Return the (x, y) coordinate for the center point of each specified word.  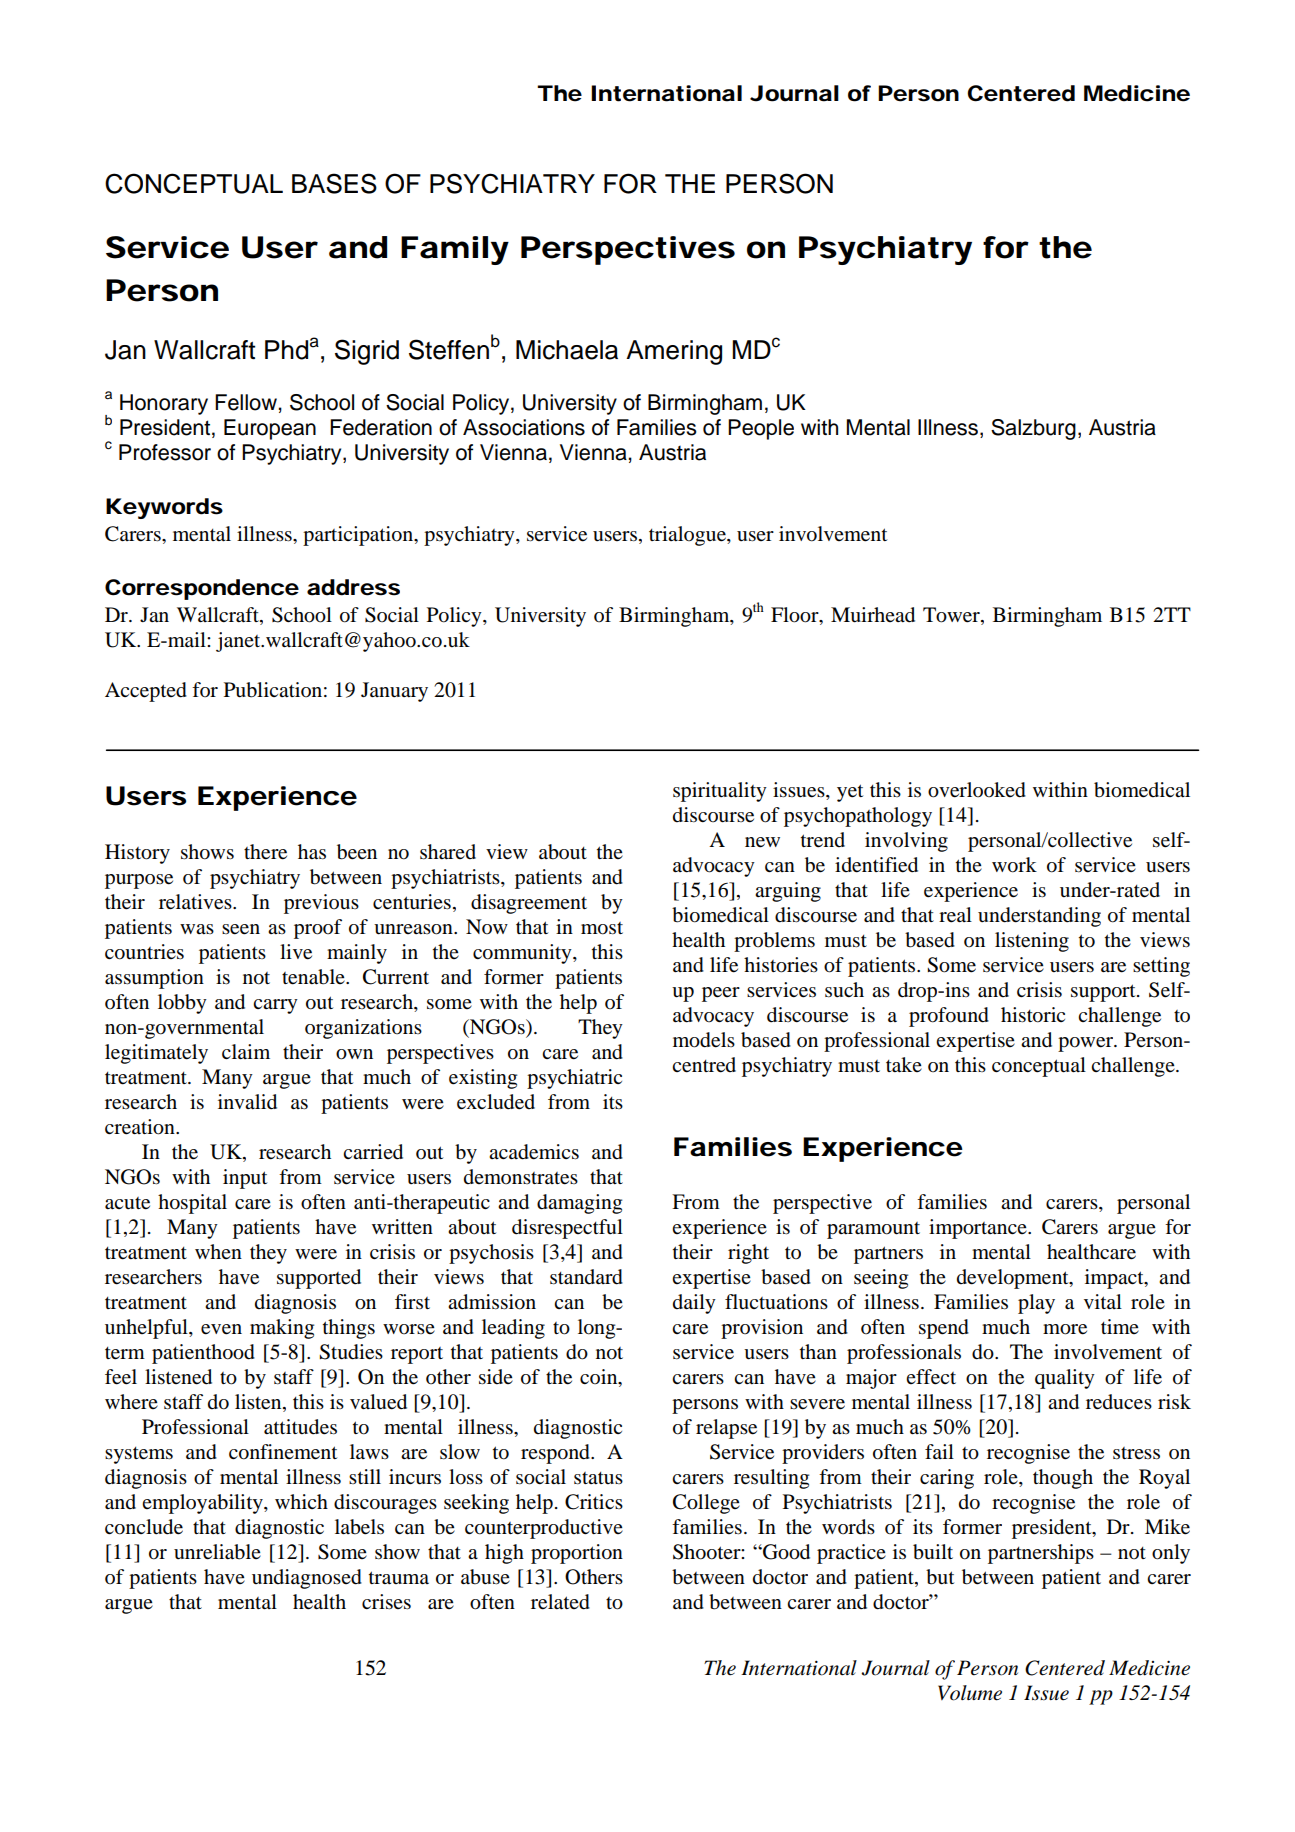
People (761, 429)
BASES (334, 183)
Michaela (567, 350)
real (955, 915)
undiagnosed (307, 1579)
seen (241, 929)
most (602, 928)
